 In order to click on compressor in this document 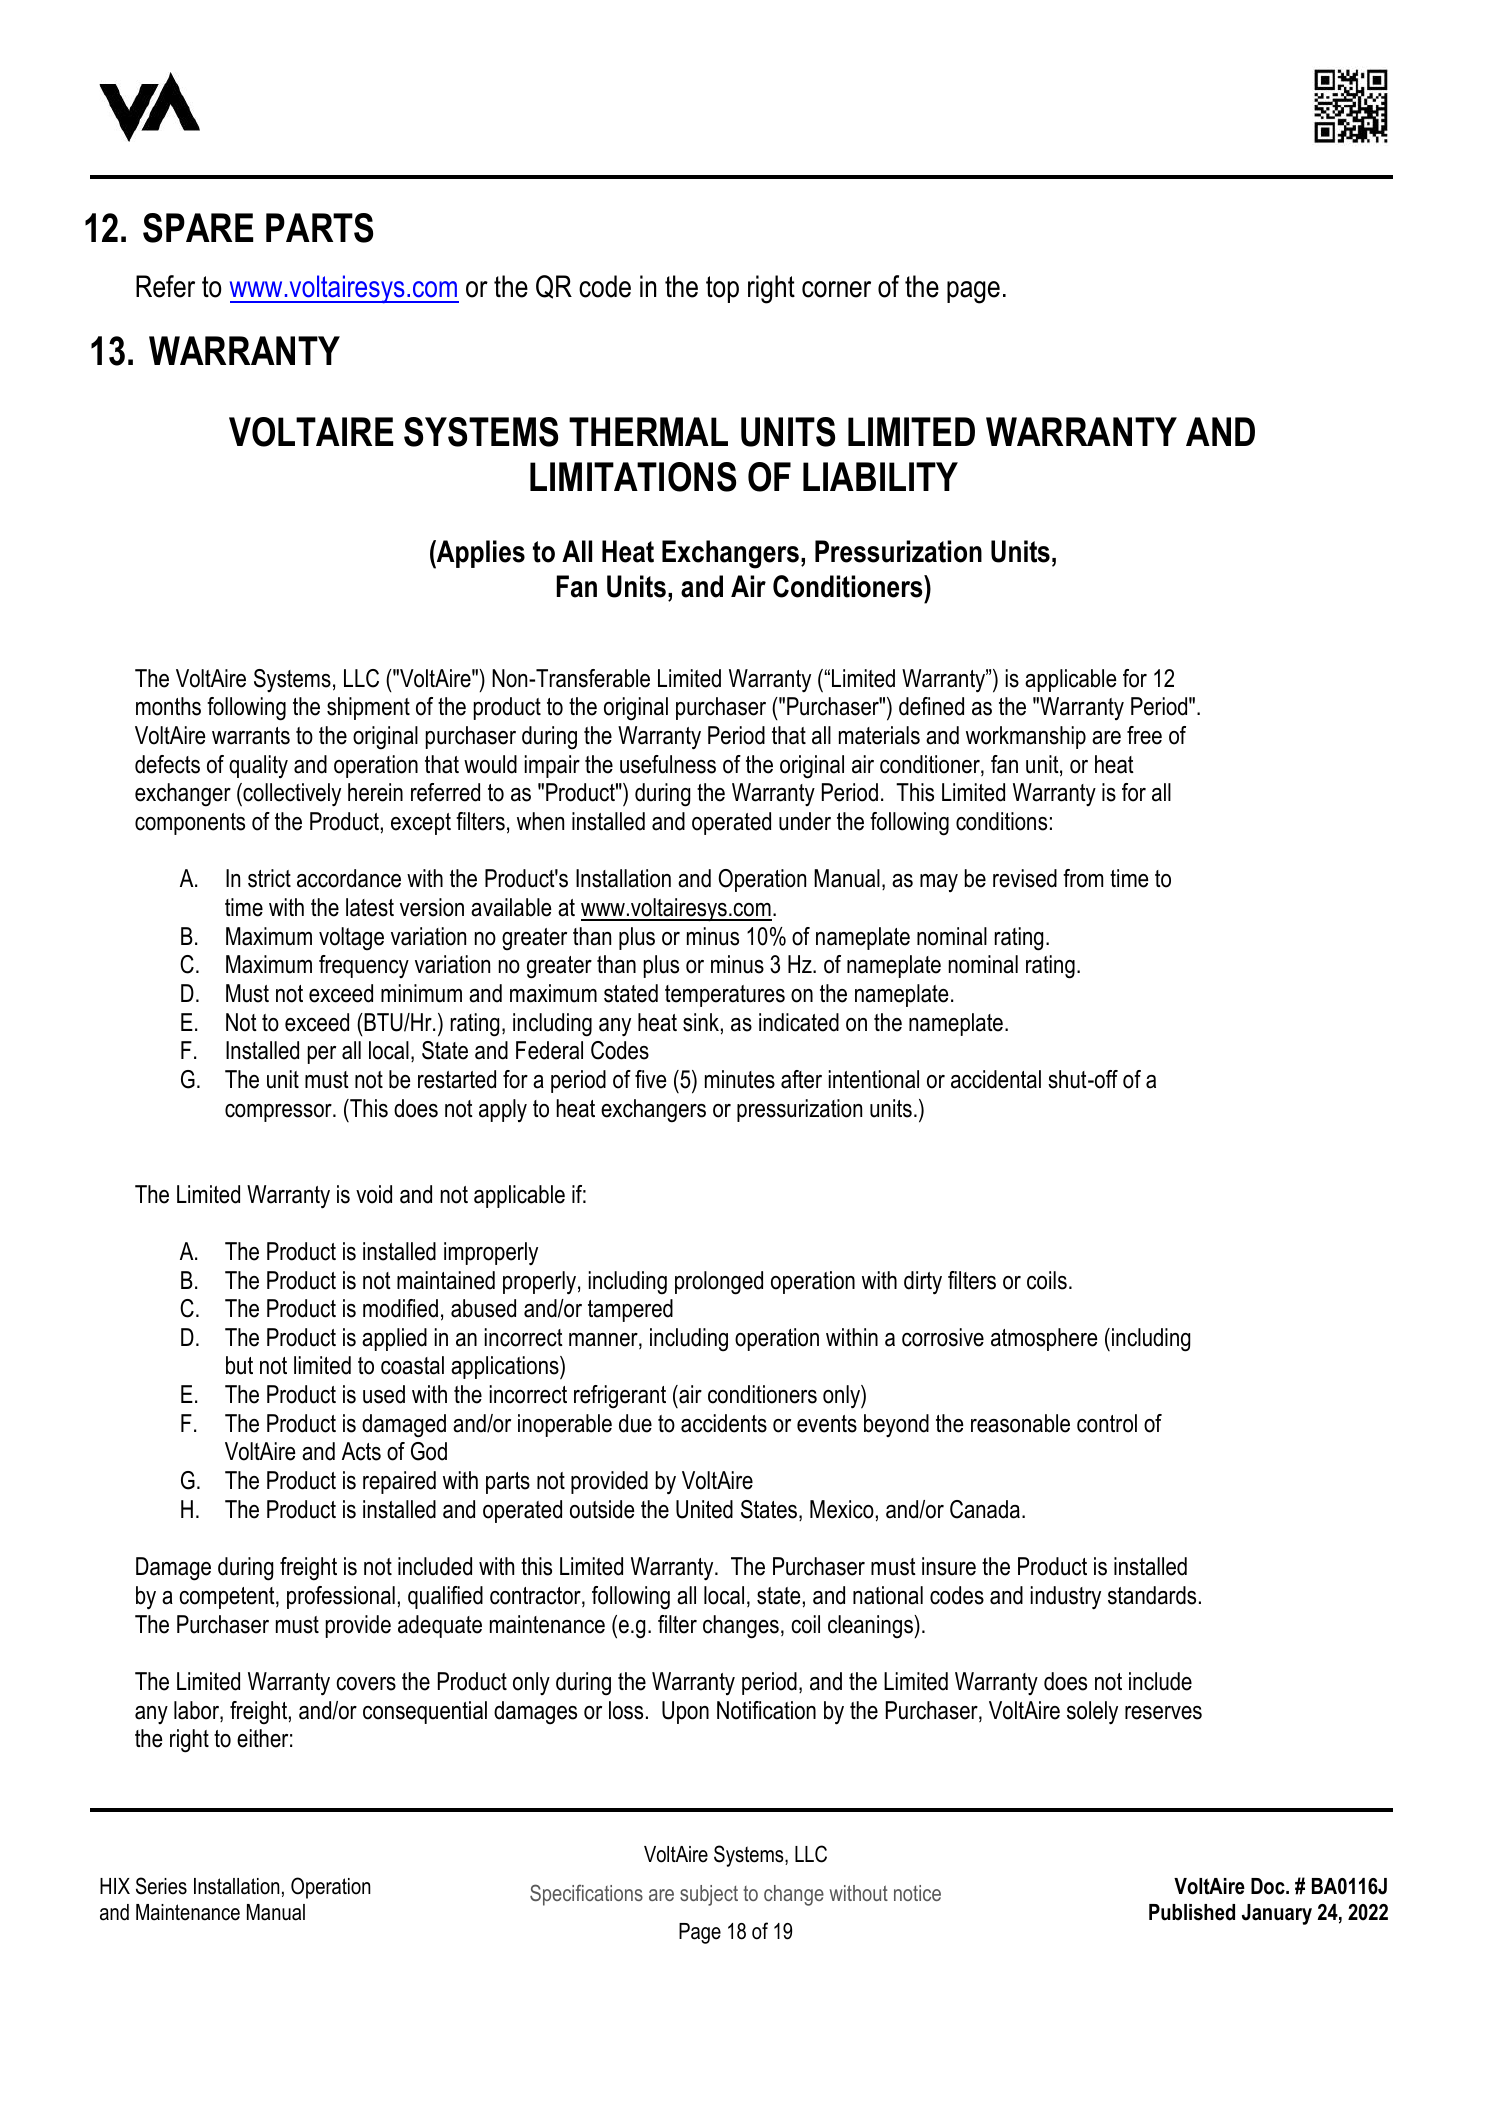, I will do `click(279, 1113)`.
